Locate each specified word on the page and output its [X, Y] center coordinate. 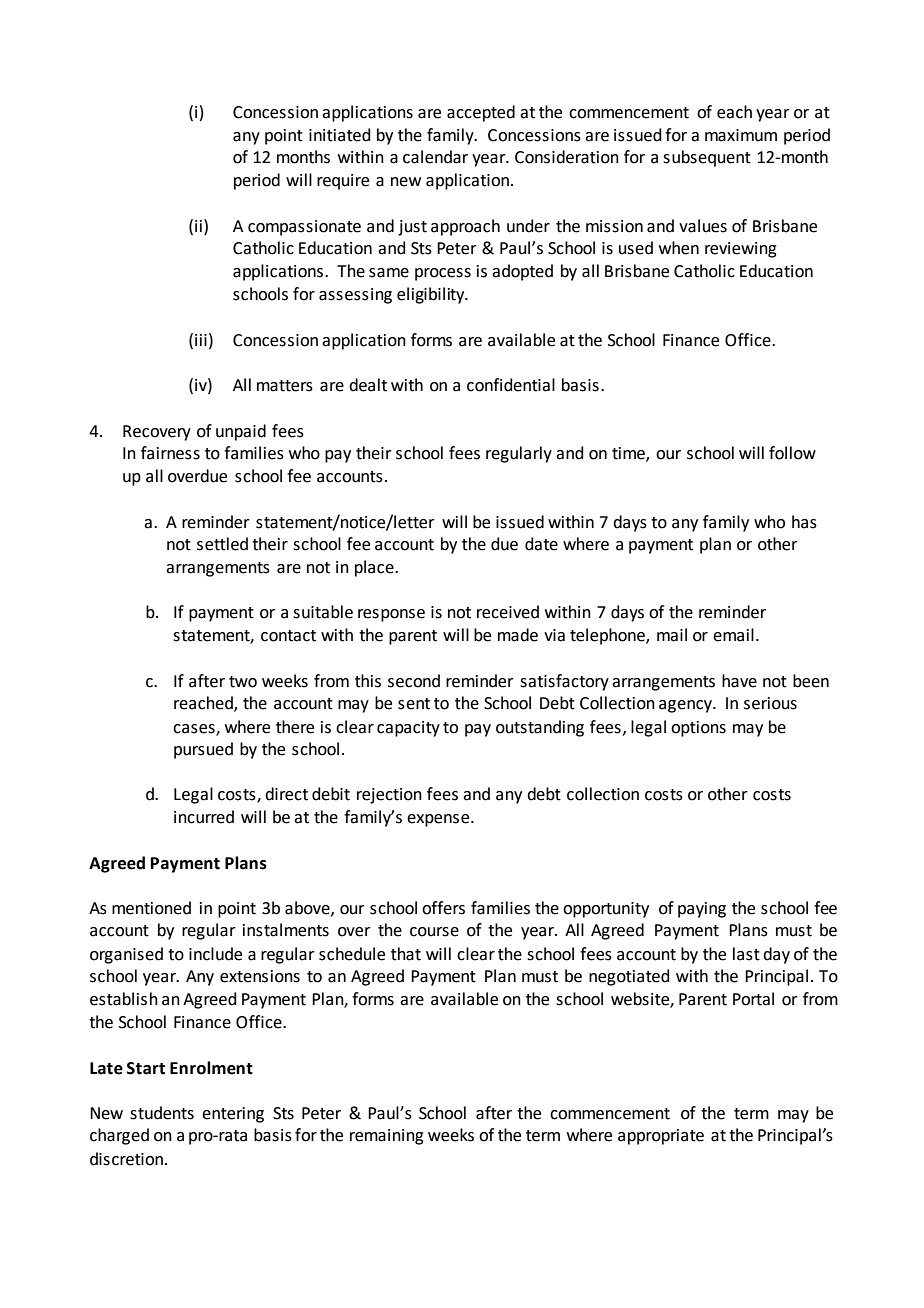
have [739, 681]
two [243, 682]
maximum [741, 135]
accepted [481, 113]
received [508, 612]
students [162, 1113]
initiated [340, 135]
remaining [387, 1137]
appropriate [661, 1137]
